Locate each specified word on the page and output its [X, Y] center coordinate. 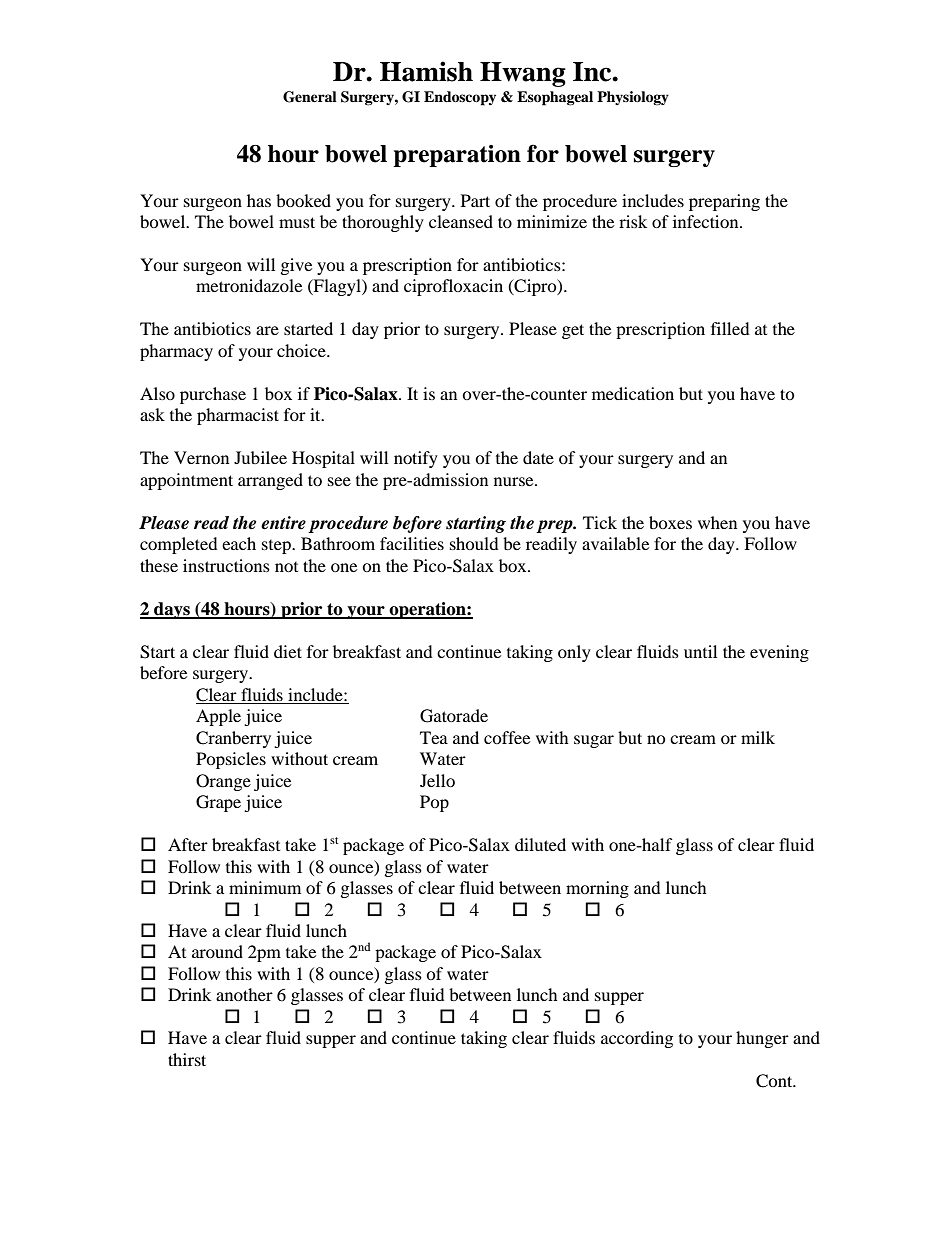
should [474, 543]
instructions [226, 565]
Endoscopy [460, 98]
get [573, 331]
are [267, 330]
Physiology [633, 98]
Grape [218, 803]
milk [758, 737]
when [717, 522]
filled [730, 328]
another [244, 994]
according [637, 1039]
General [310, 97]
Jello [437, 780]
